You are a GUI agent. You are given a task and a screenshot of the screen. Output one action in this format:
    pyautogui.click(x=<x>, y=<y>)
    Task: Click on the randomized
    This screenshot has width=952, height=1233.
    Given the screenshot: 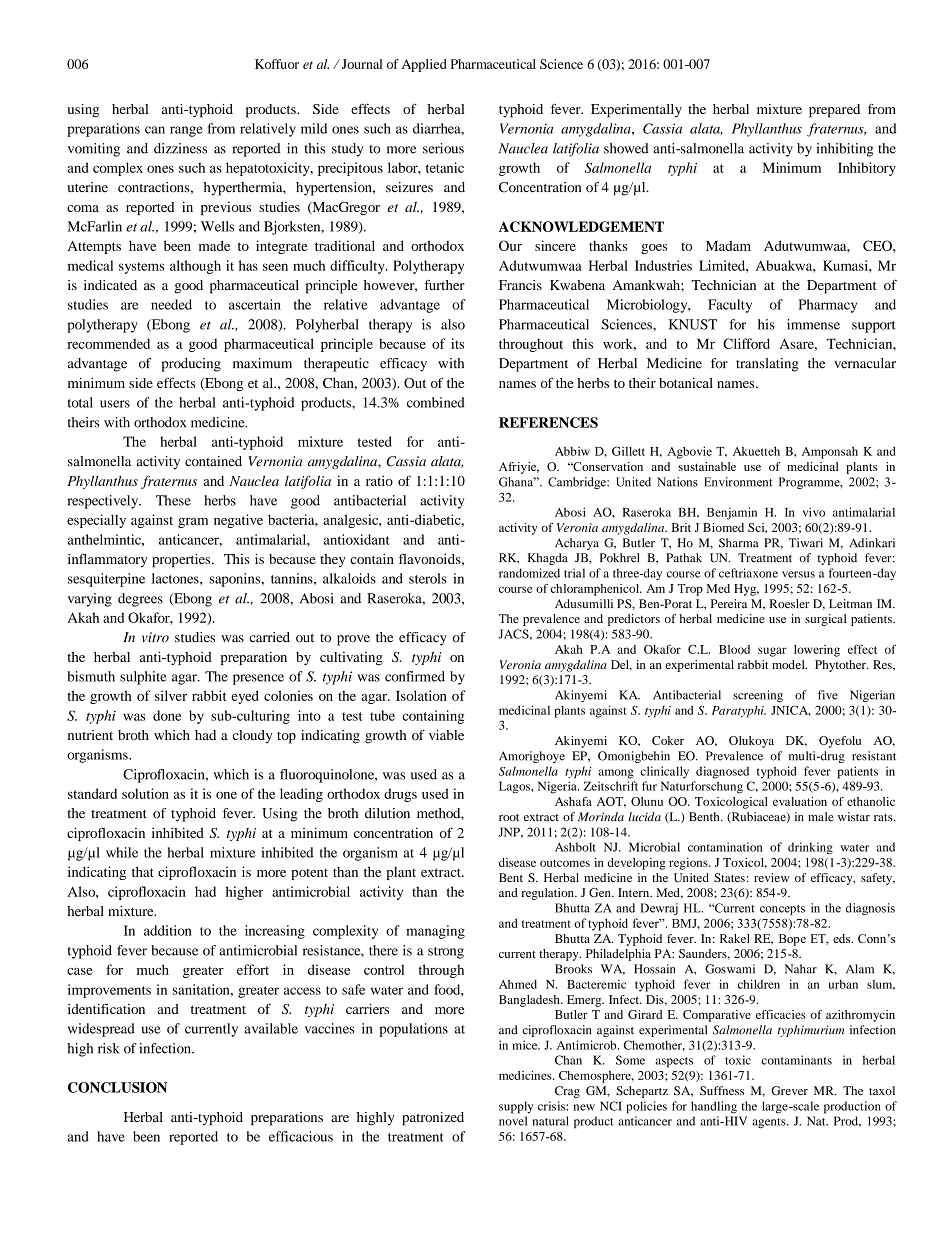 What is the action you would take?
    pyautogui.click(x=529, y=573)
